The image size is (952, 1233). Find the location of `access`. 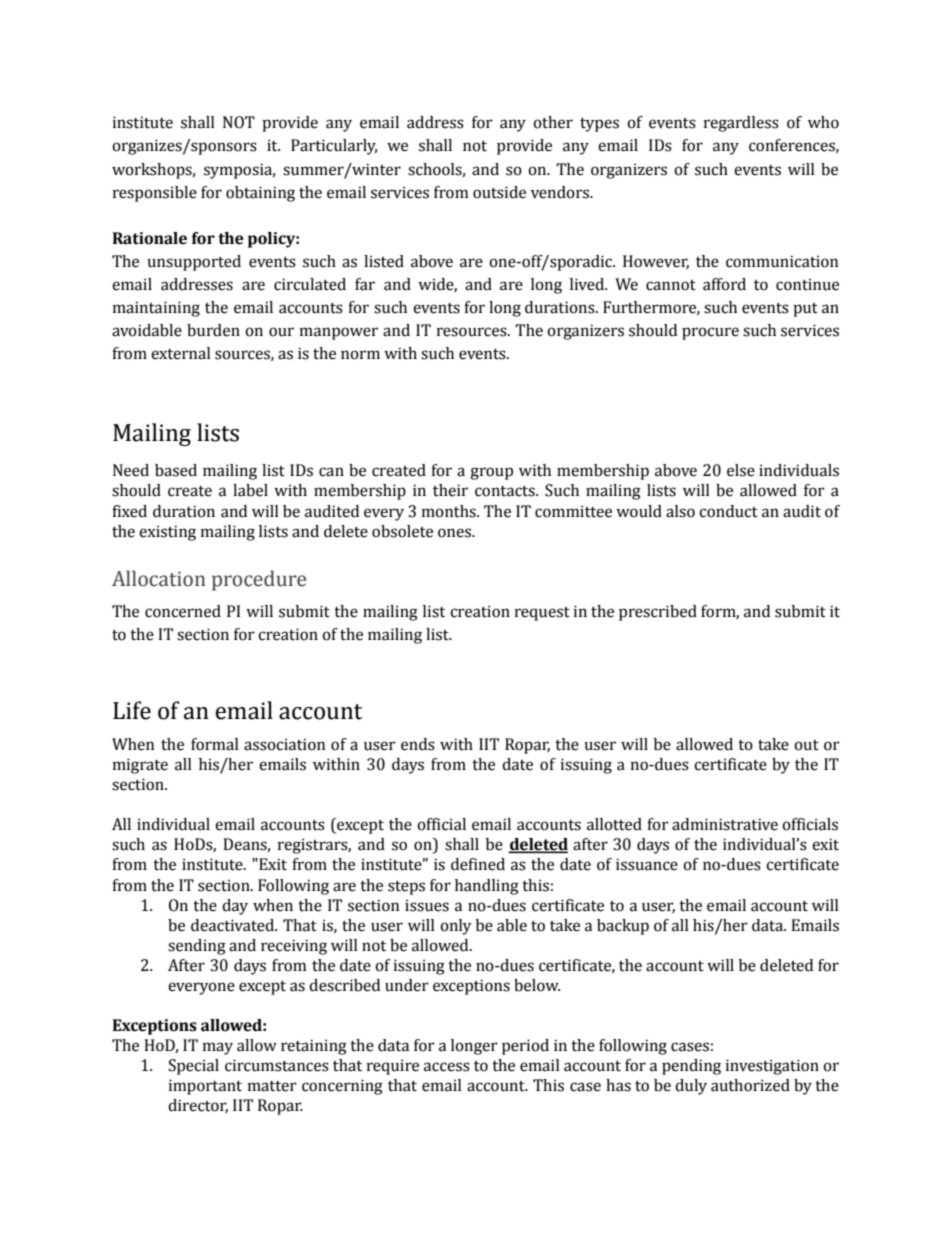

access is located at coordinates (447, 1067).
